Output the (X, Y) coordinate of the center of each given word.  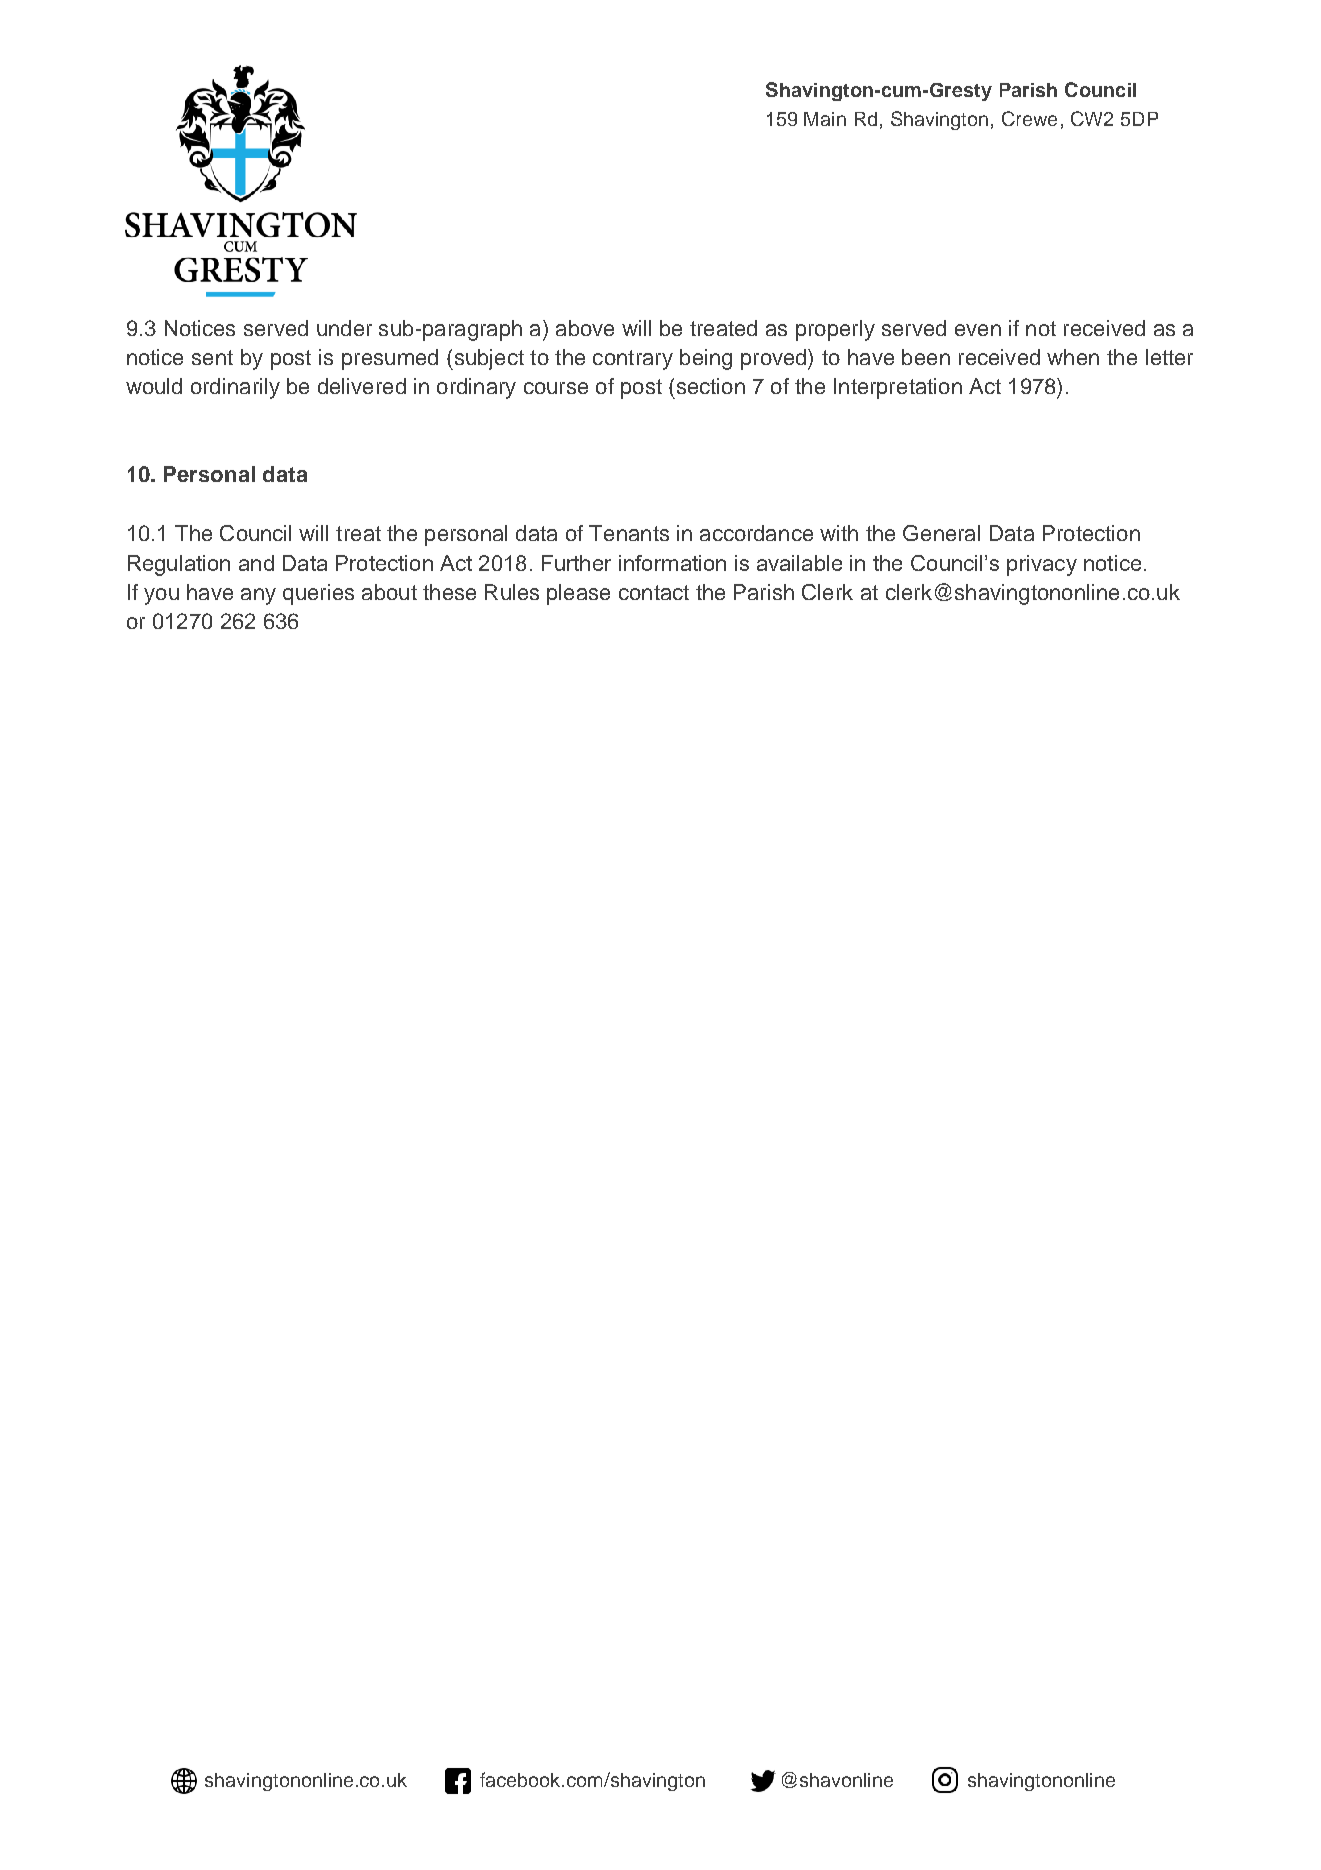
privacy (1042, 565)
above (585, 328)
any (258, 596)
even (978, 330)
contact (654, 592)
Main (825, 119)
